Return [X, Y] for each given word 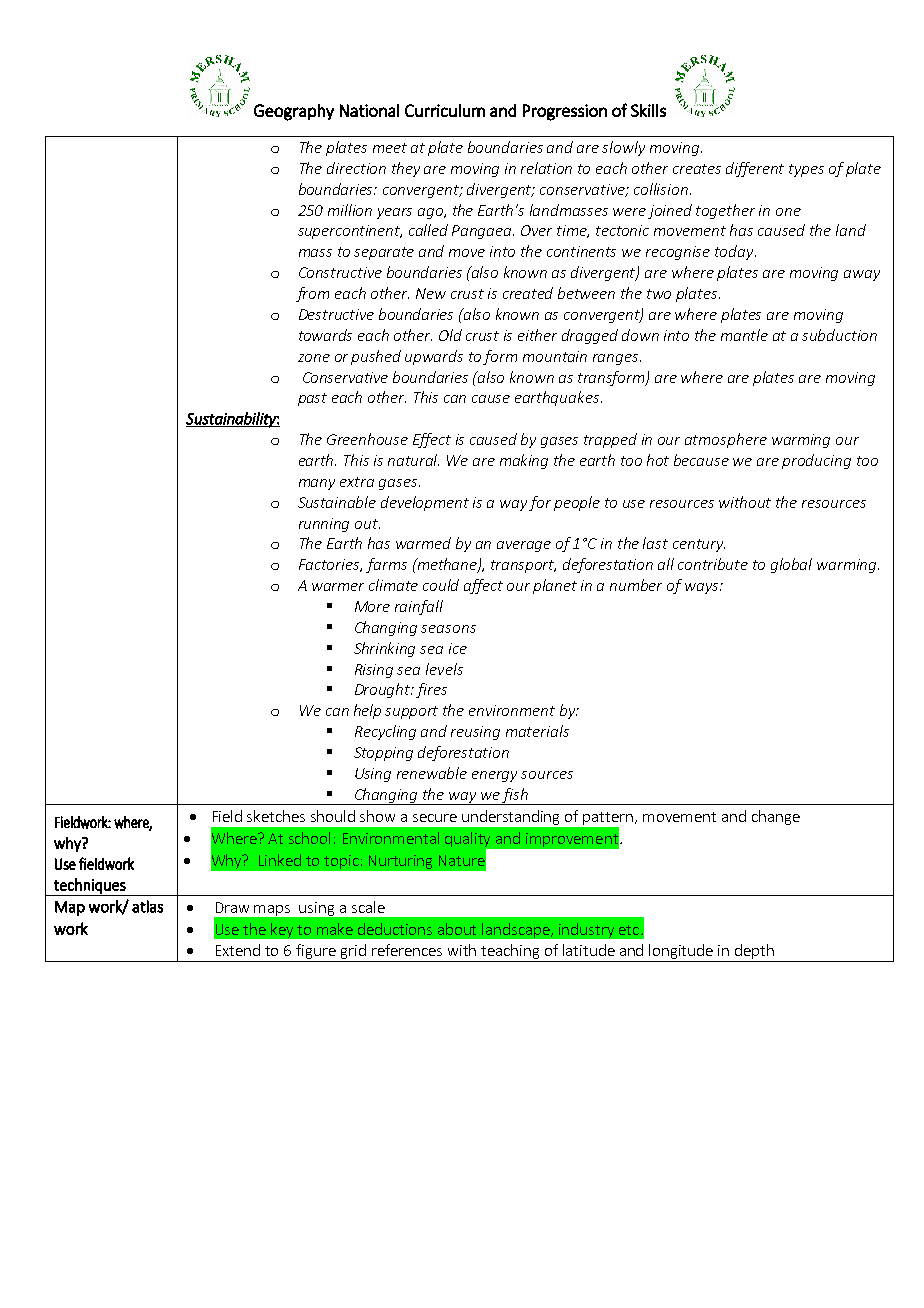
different [755, 169]
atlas [147, 906]
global [791, 565]
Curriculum [445, 110]
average [524, 546]
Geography [294, 112]
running [324, 525]
